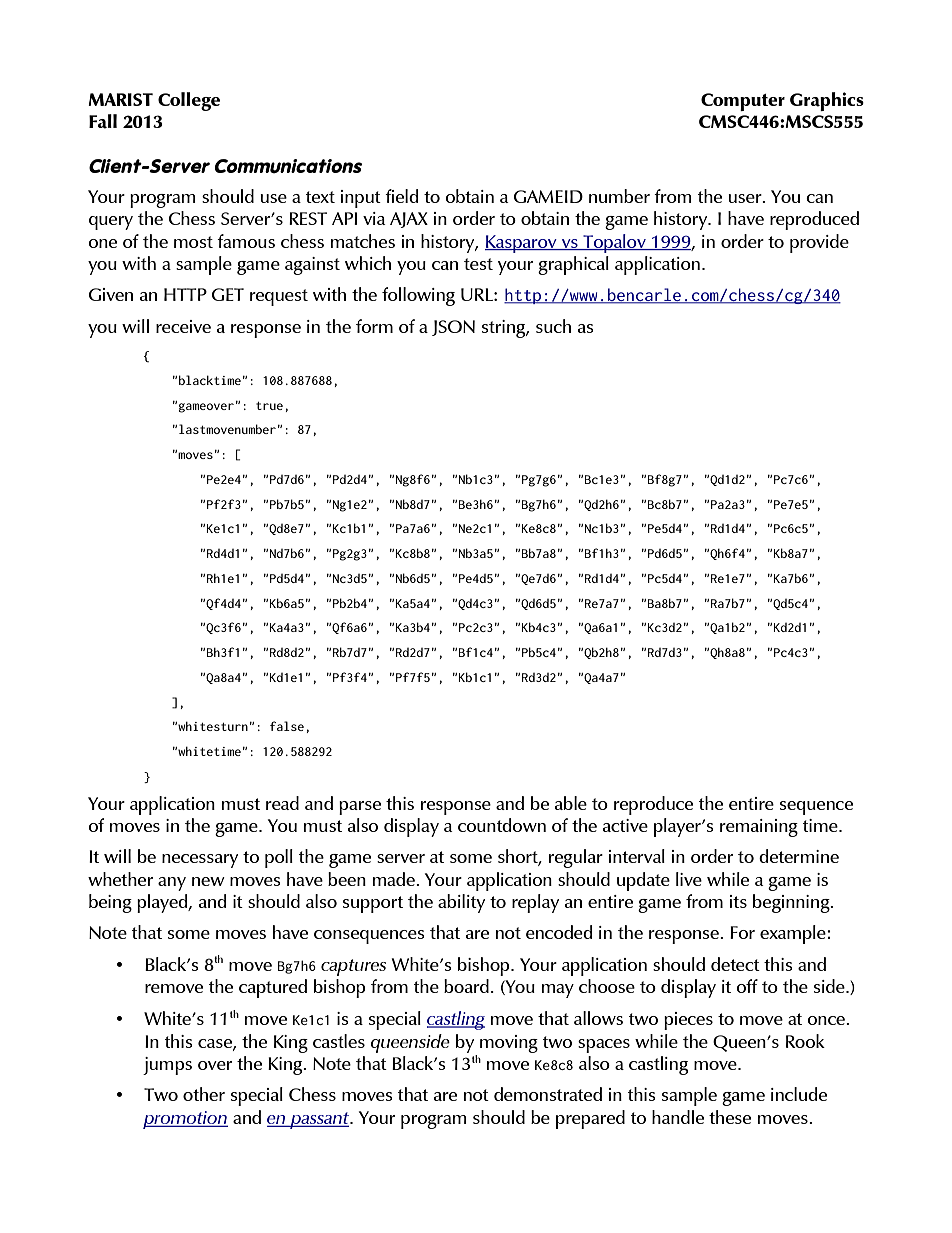 The width and height of the screenshot is (952, 1233). What do you see at coordinates (204, 1094) in the screenshot?
I see `other` at bounding box center [204, 1094].
